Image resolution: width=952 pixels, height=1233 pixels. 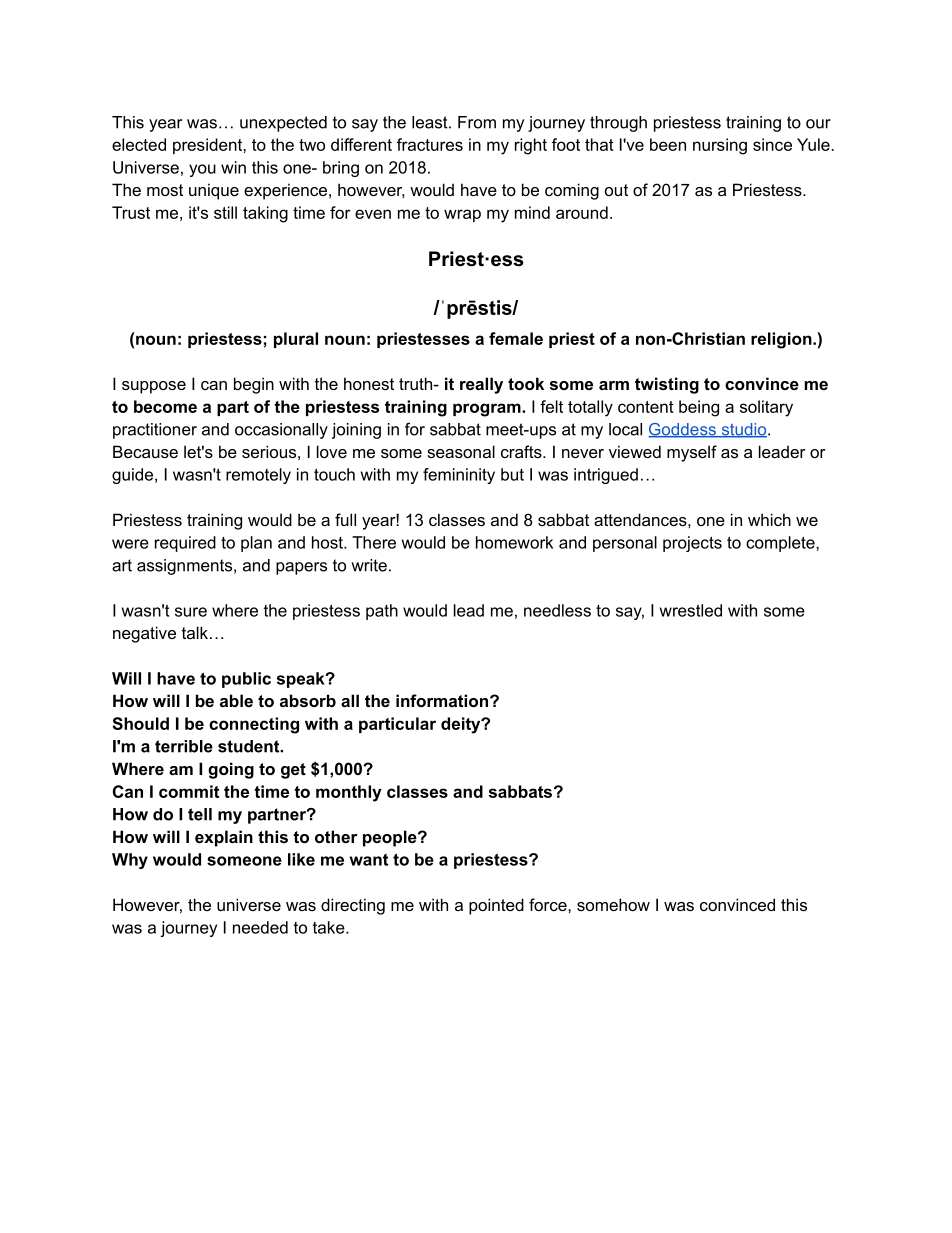 I want to click on really, so click(x=481, y=385).
